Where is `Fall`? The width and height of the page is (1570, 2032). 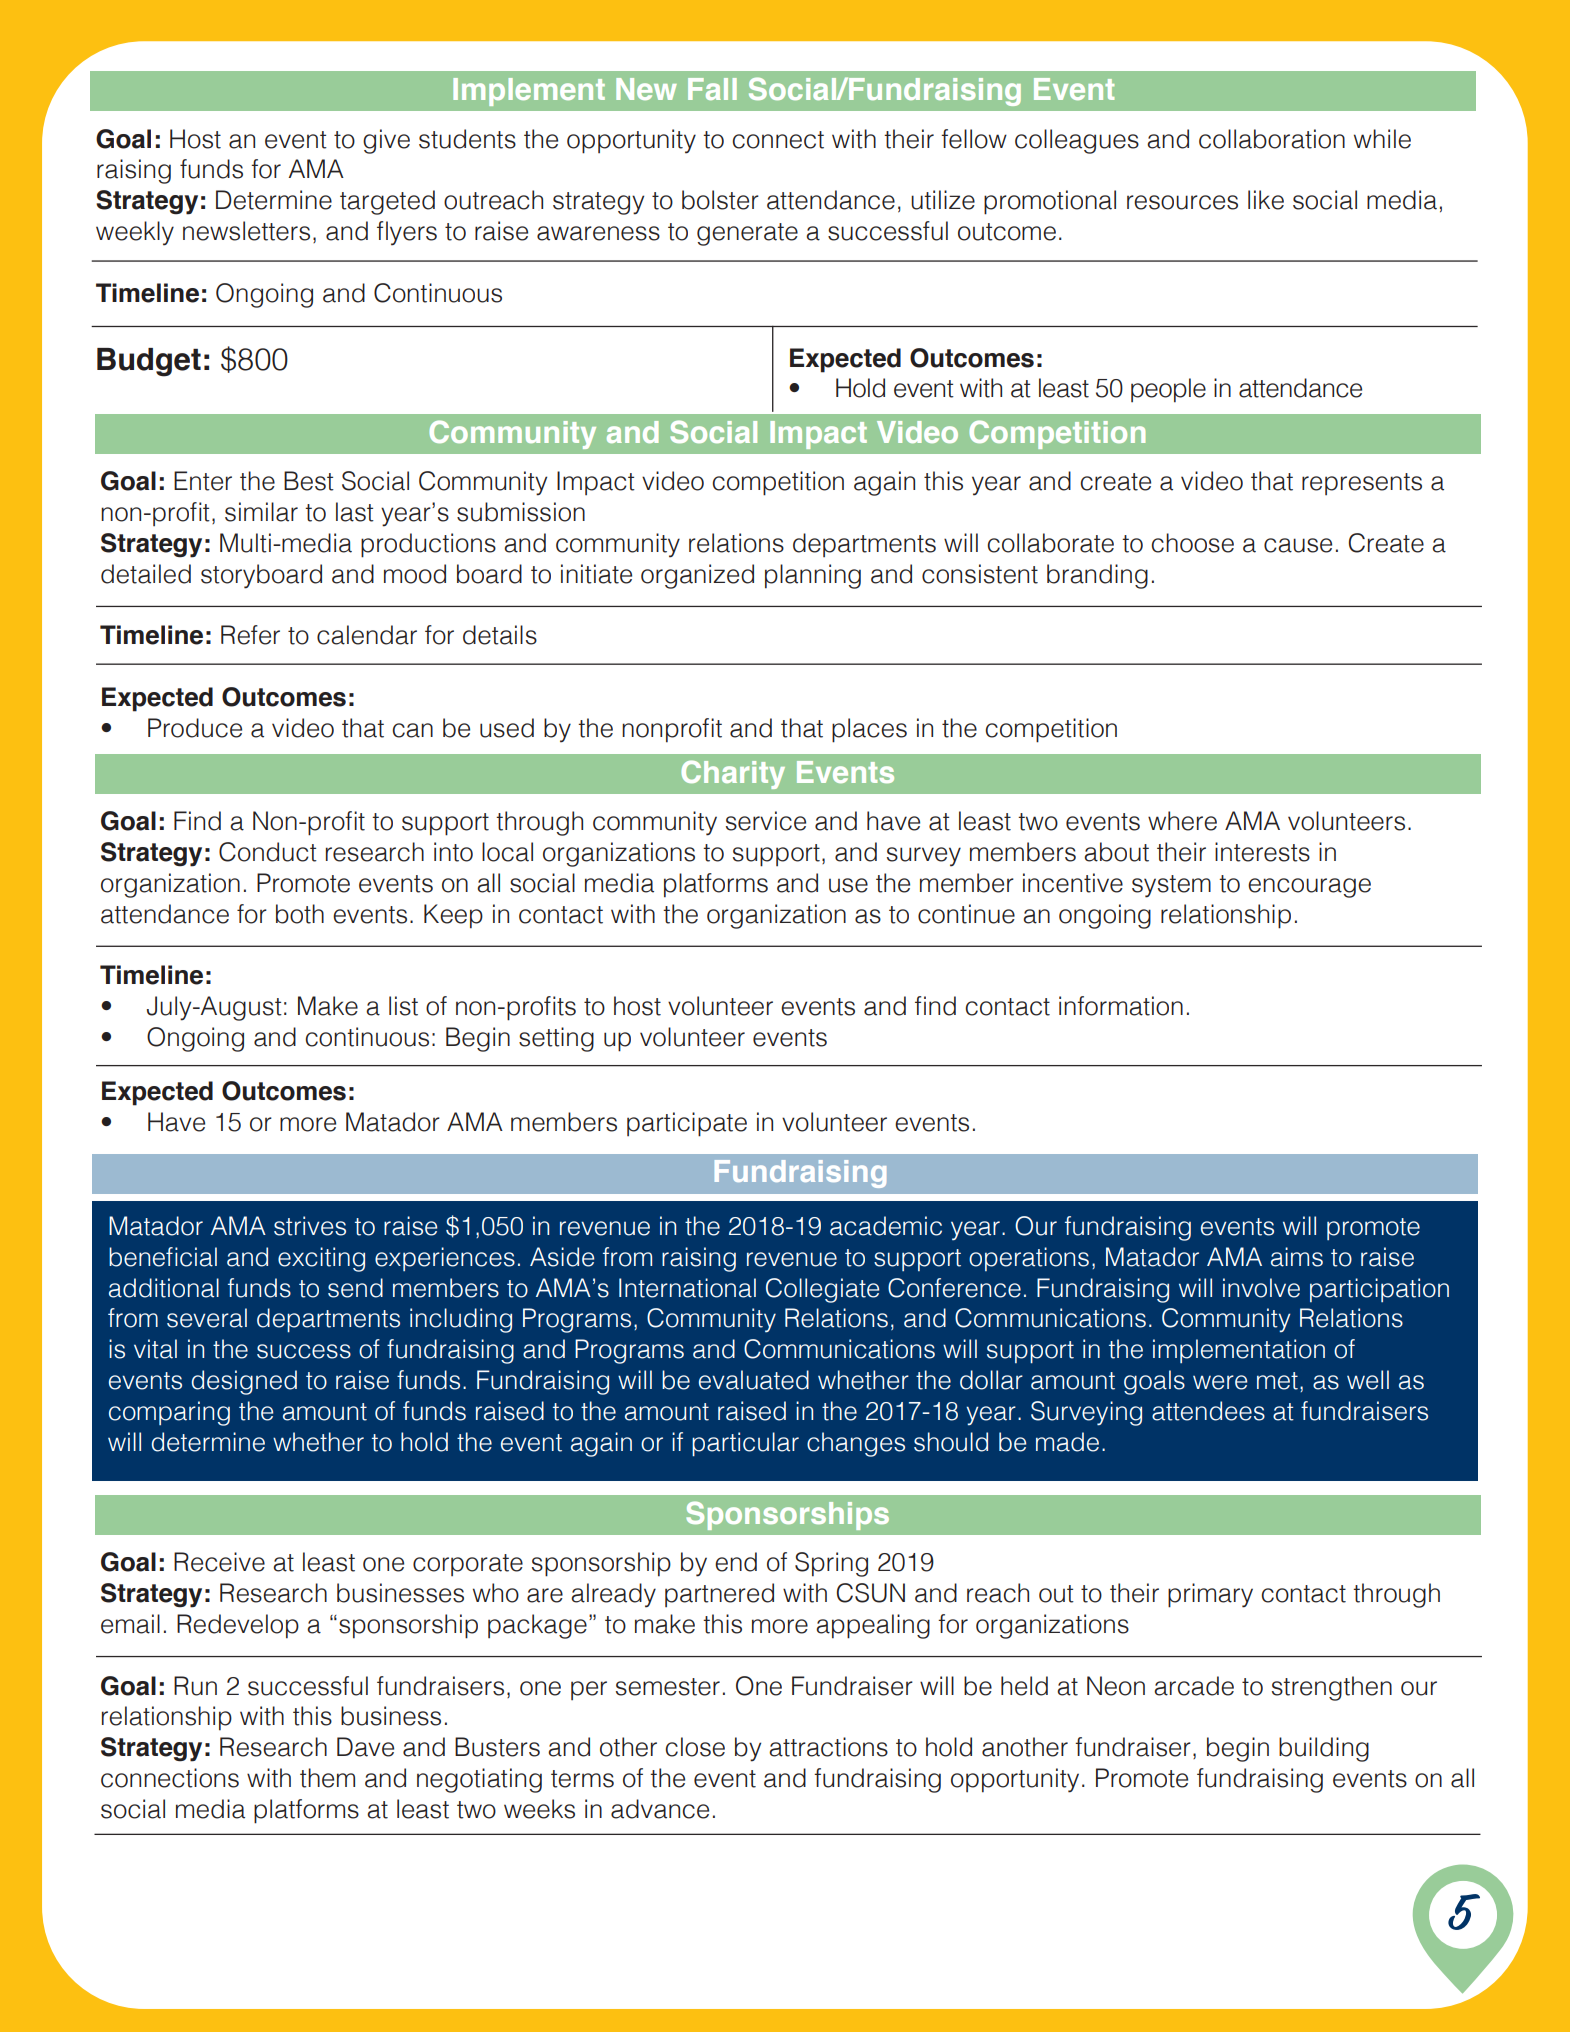
Fall is located at coordinates (712, 89).
